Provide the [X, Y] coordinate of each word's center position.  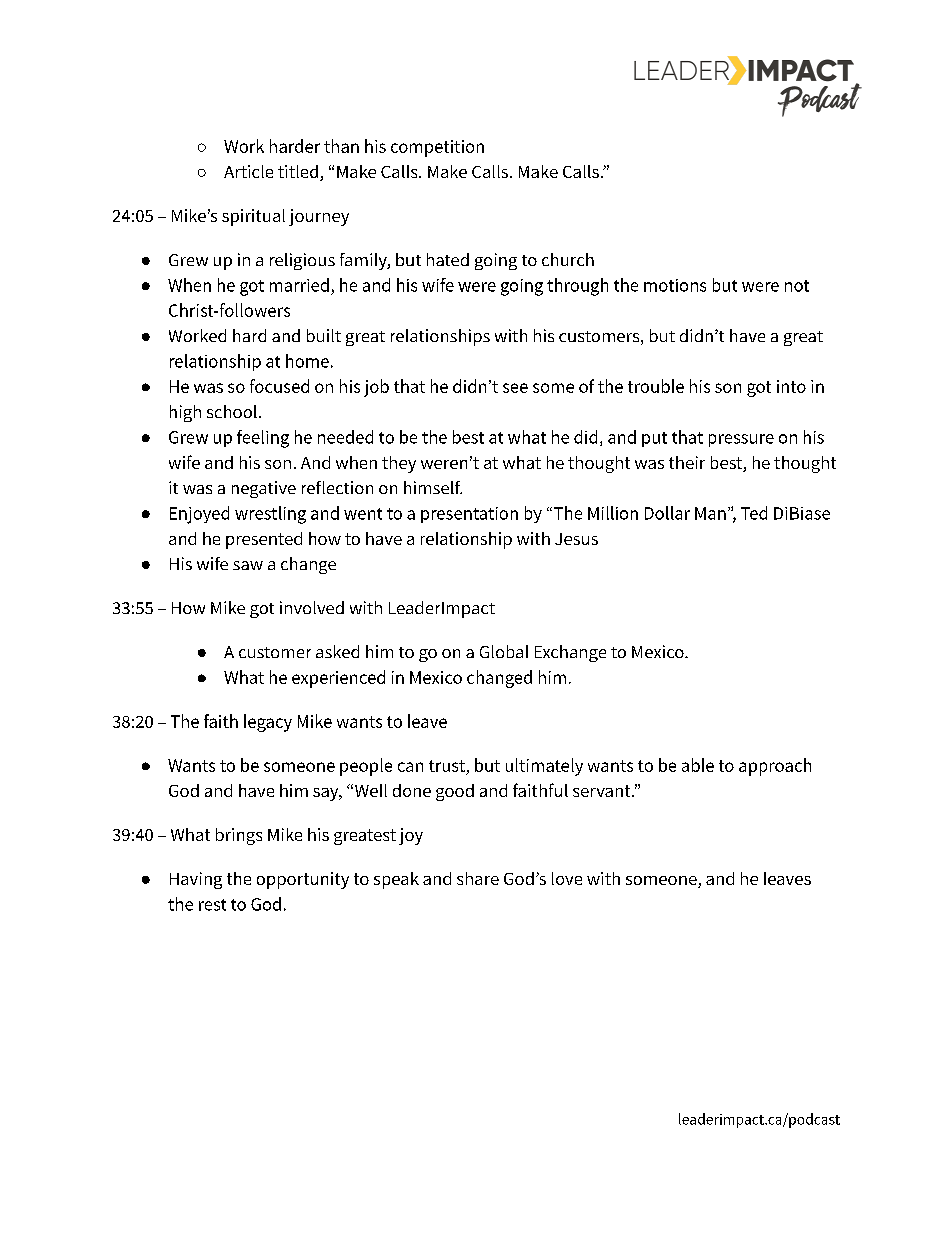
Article [248, 171]
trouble [656, 386]
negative [264, 489]
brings [239, 836]
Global [504, 651]
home [307, 361]
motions [675, 285]
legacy [268, 723]
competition [437, 148]
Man [710, 513]
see [515, 388]
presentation [469, 515]
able [698, 765]
